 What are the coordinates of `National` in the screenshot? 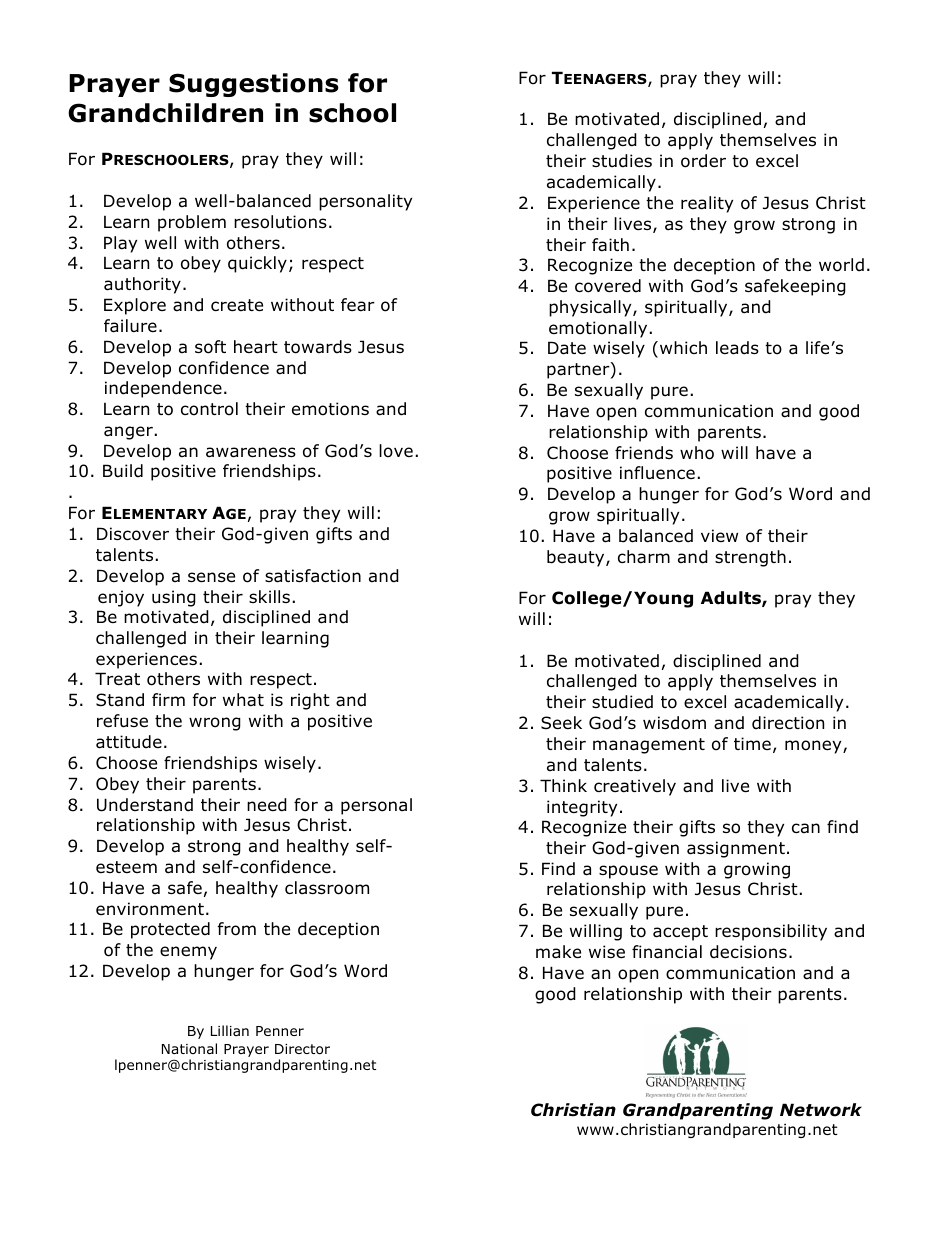 It's located at (189, 1048).
